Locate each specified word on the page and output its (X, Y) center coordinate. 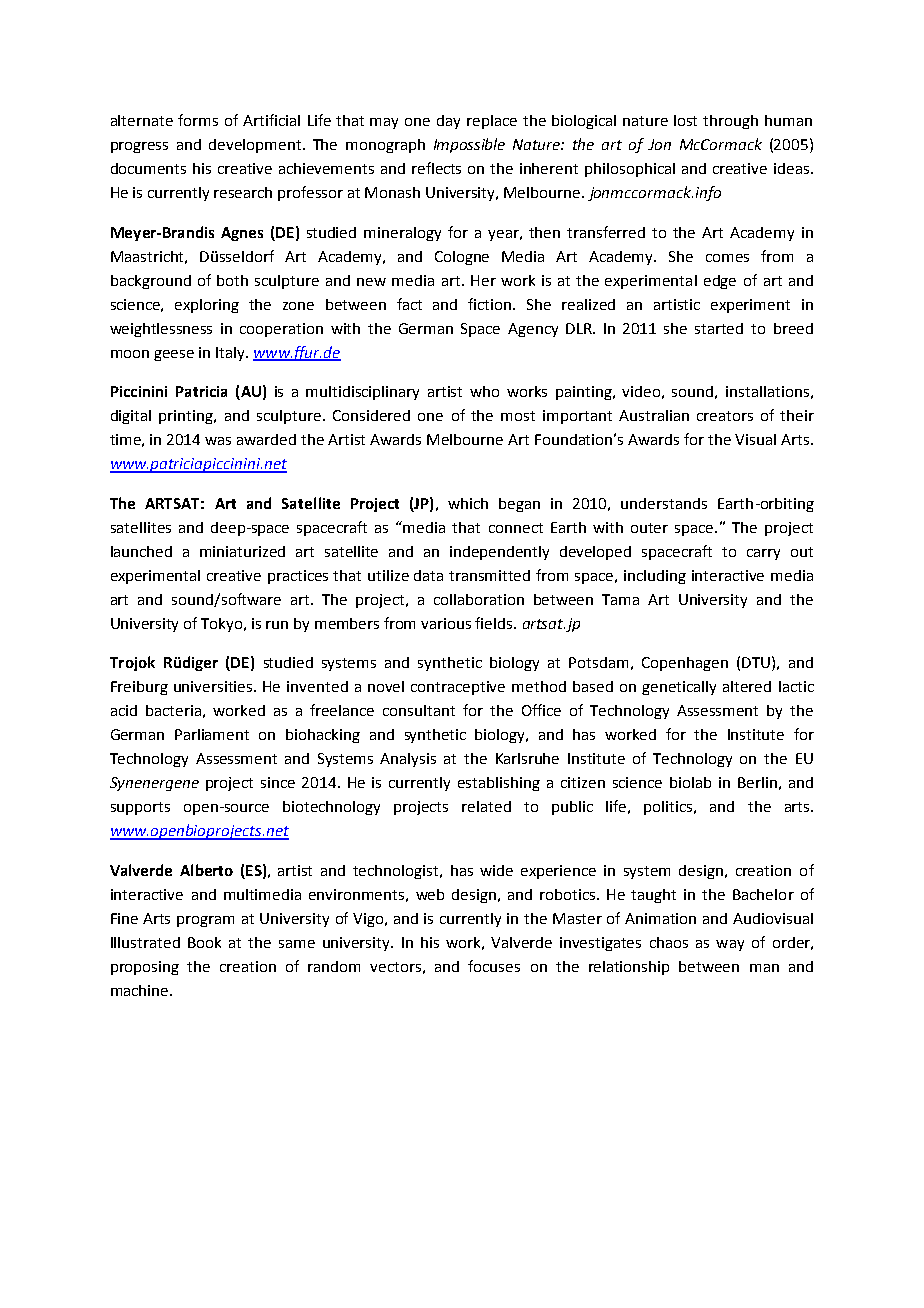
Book (204, 942)
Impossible (469, 145)
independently (499, 553)
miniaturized (242, 551)
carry (763, 554)
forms (198, 120)
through (730, 122)
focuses (494, 966)
